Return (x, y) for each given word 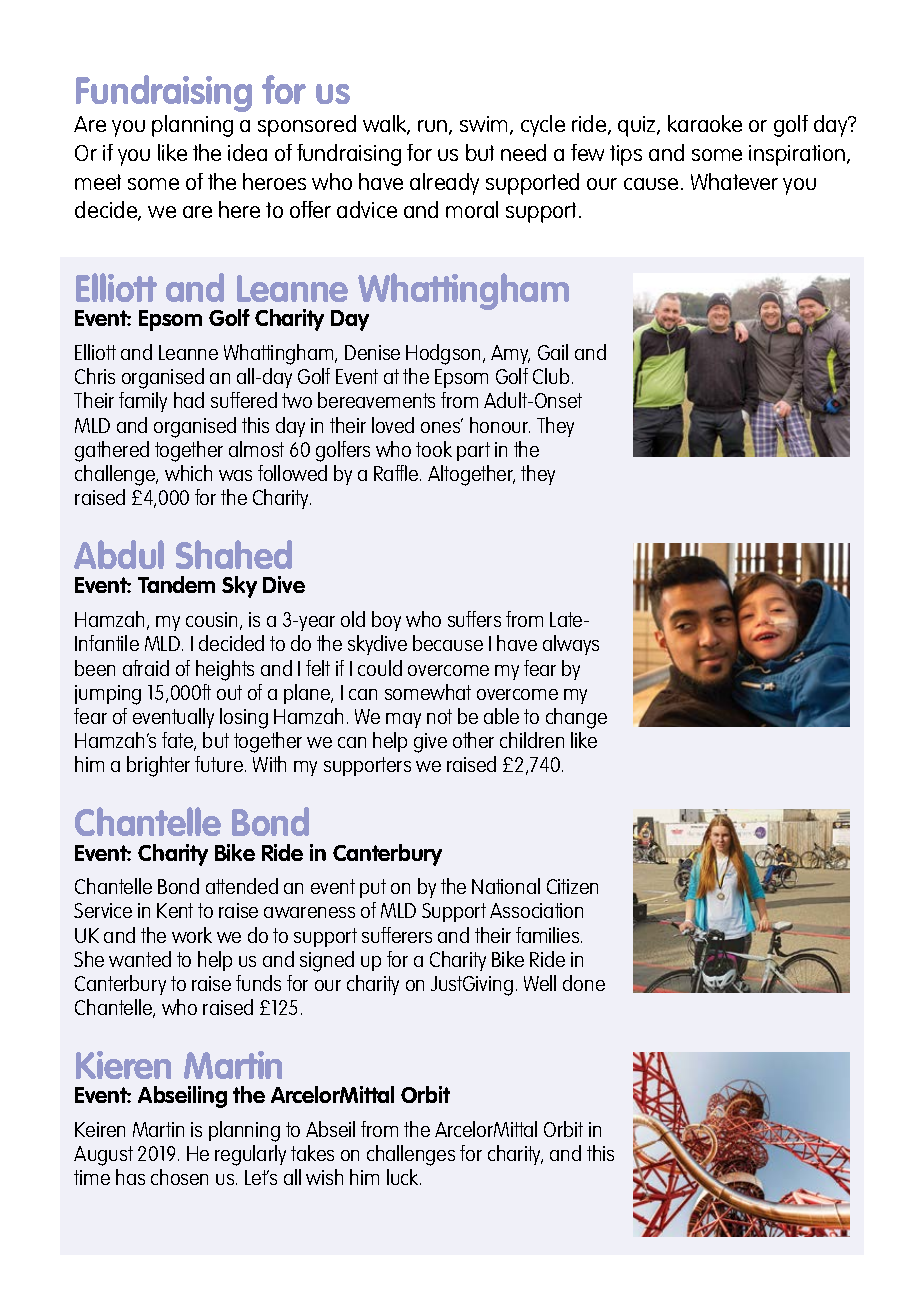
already (444, 184)
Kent (175, 910)
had (189, 400)
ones (442, 426)
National (506, 886)
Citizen (572, 886)
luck (404, 1177)
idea (247, 152)
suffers (474, 619)
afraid (146, 668)
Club (551, 376)
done (584, 983)
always (571, 645)
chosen (179, 1177)
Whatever (734, 181)
